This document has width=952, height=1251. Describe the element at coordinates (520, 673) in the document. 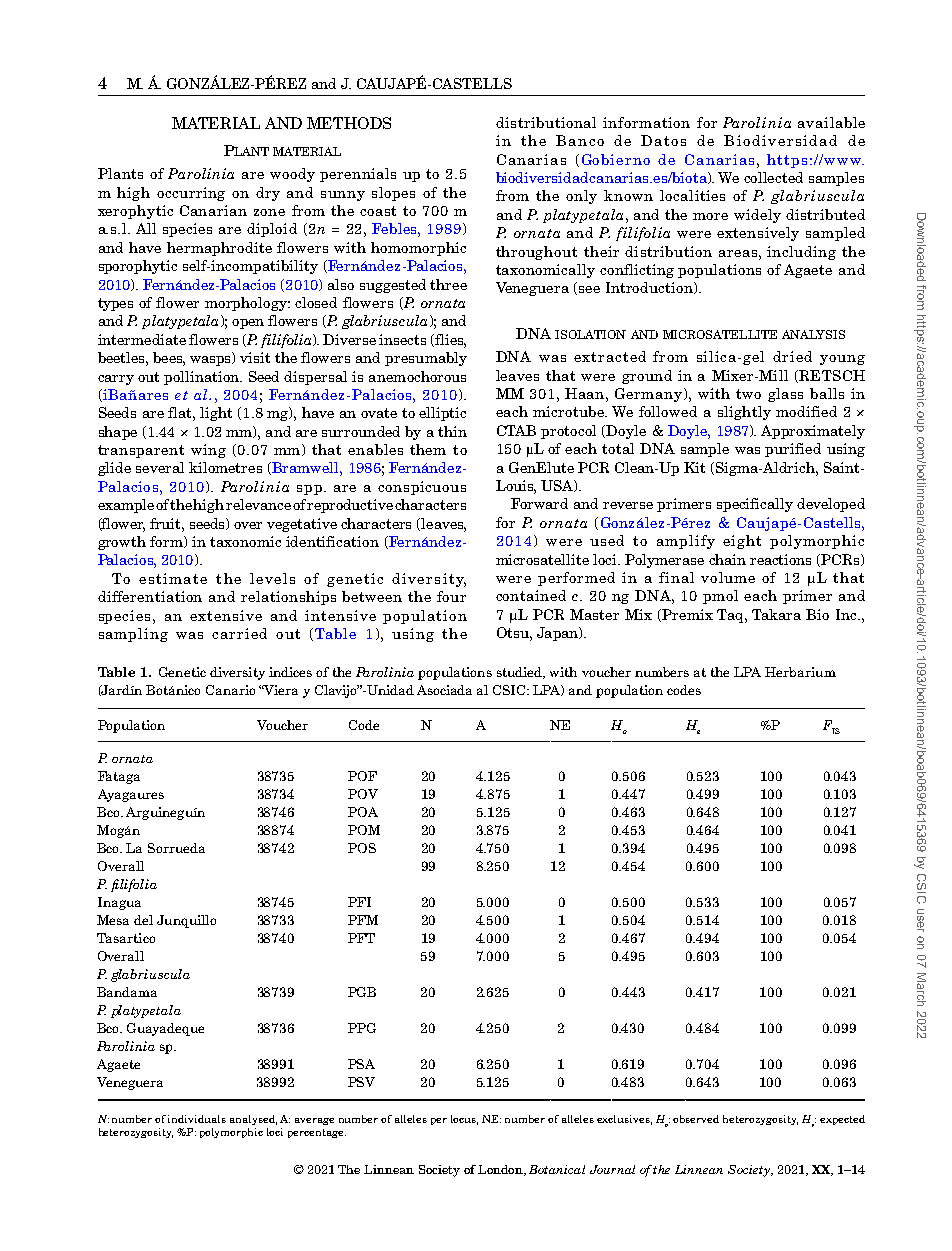

I see `studied` at that location.
